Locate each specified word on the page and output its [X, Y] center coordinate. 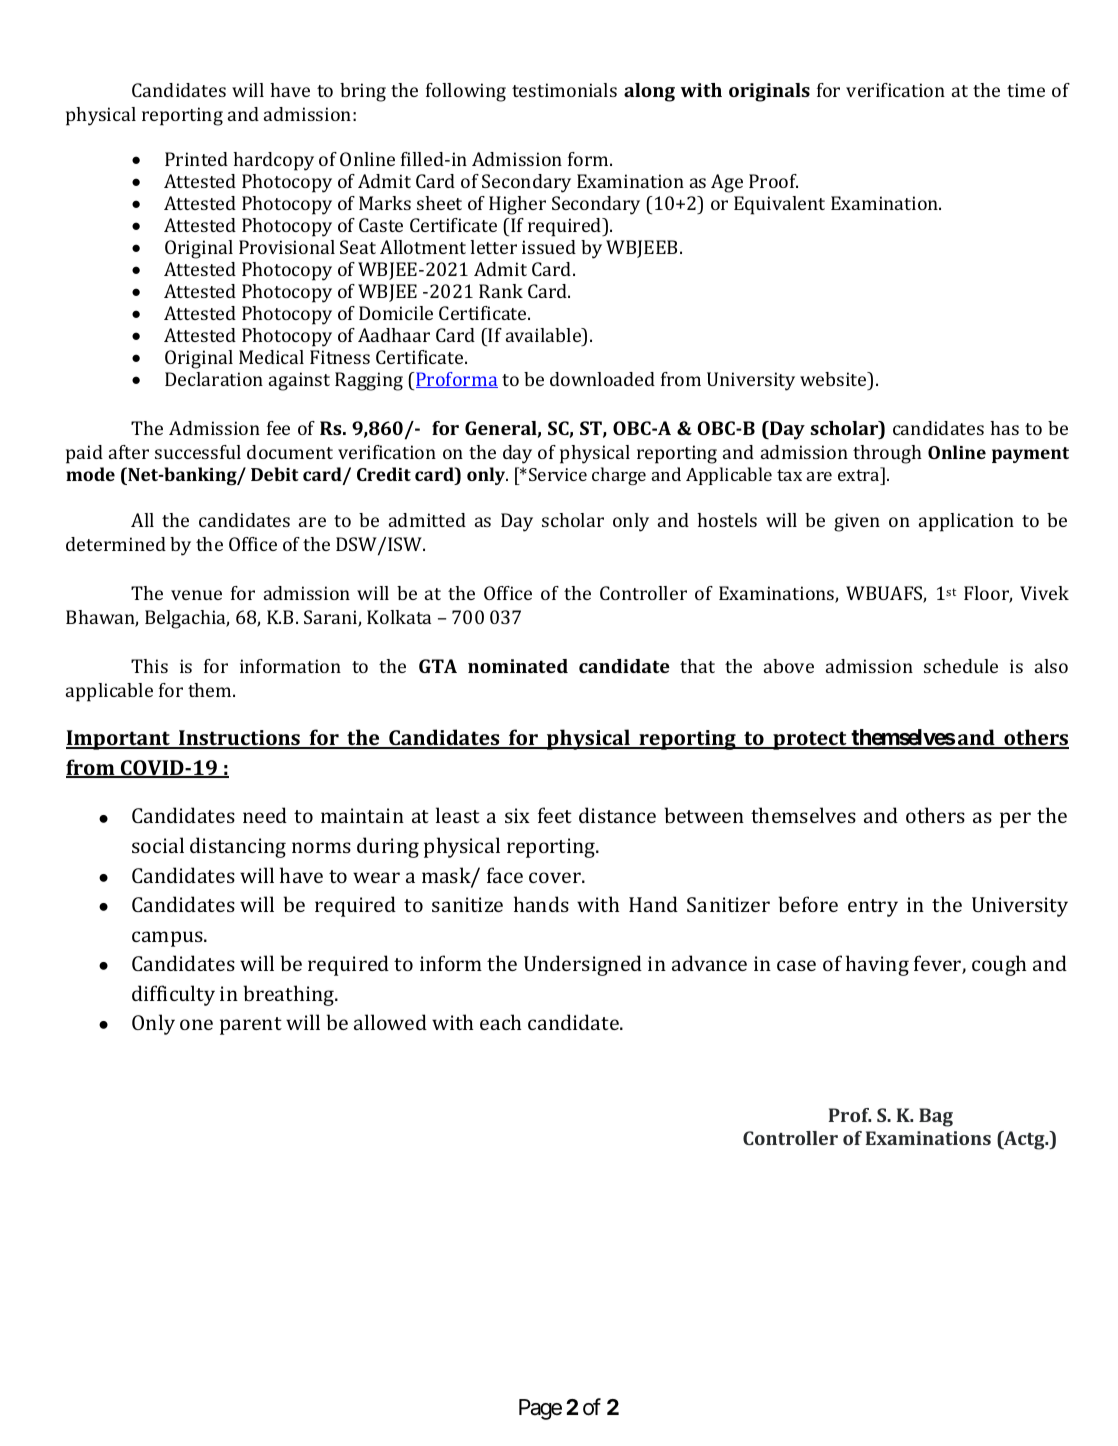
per [1015, 820]
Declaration [214, 379]
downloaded [602, 379]
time [1026, 90]
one [196, 1024]
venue [196, 595]
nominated [518, 666]
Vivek [1044, 593]
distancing [238, 847]
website [834, 379]
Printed [196, 159]
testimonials [564, 90]
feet [555, 815]
